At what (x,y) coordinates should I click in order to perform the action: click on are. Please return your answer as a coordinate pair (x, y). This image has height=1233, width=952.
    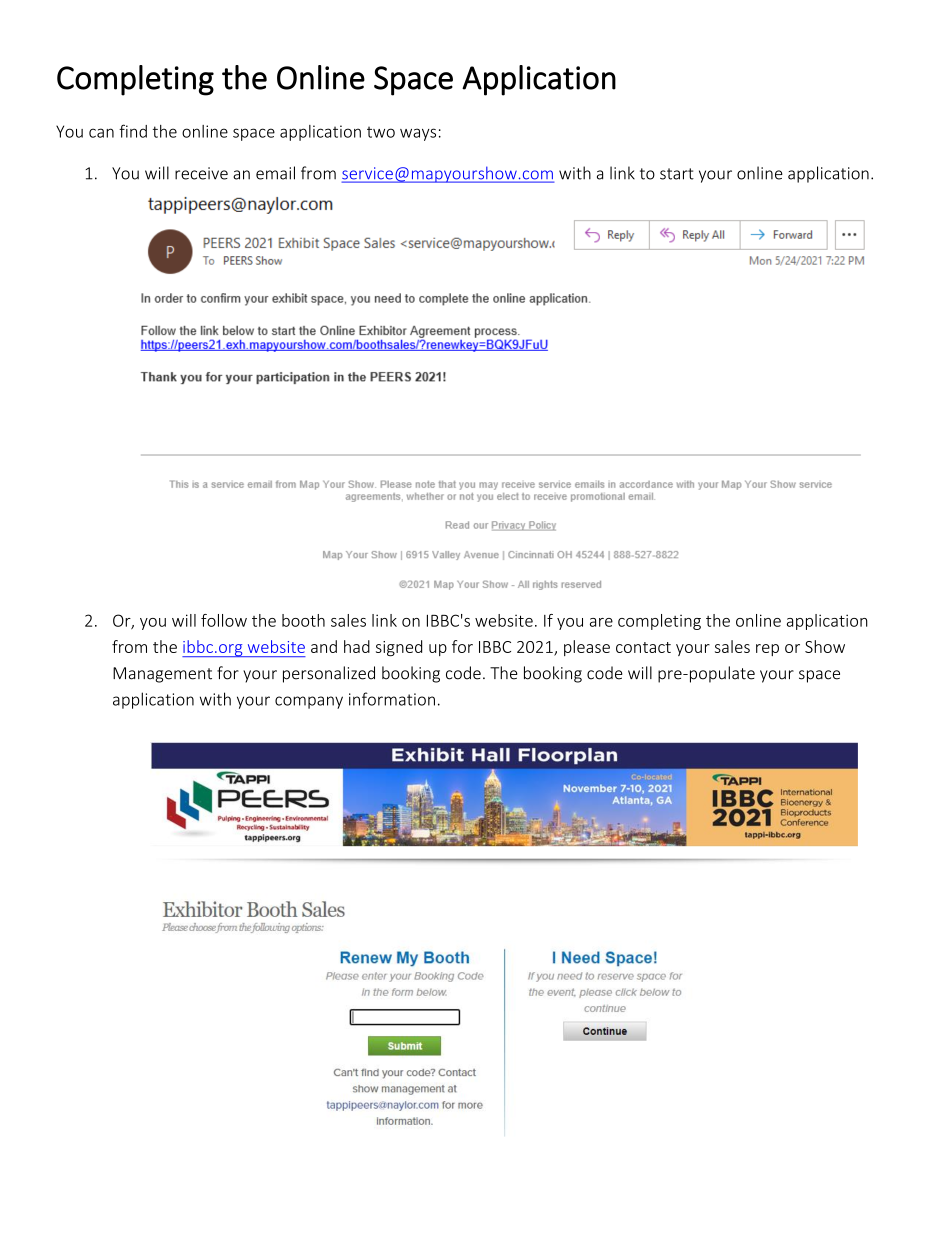
    Looking at the image, I should click on (601, 622).
